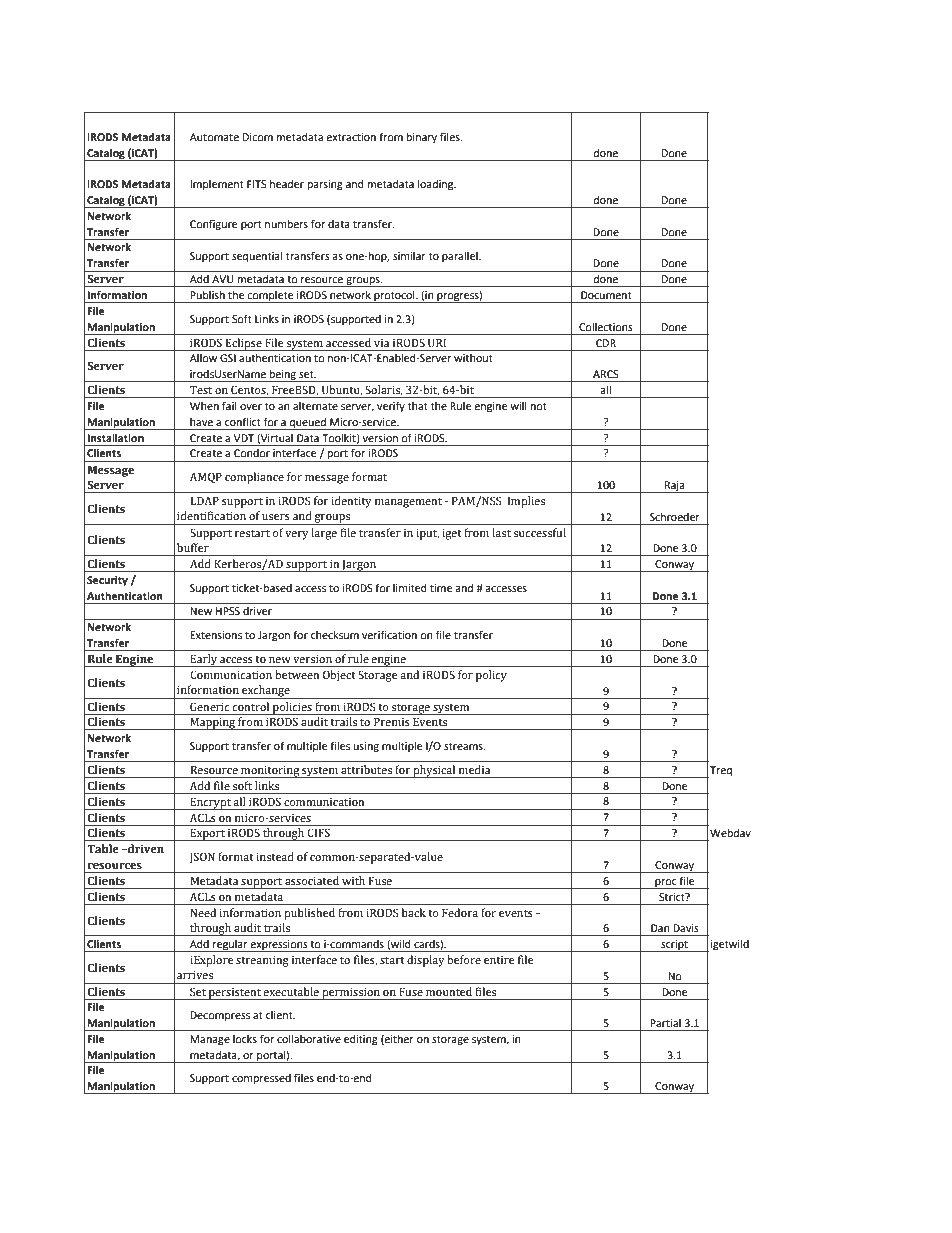 The height and width of the screenshot is (1233, 952). What do you see at coordinates (361, 1040) in the screenshot?
I see `editing` at bounding box center [361, 1040].
